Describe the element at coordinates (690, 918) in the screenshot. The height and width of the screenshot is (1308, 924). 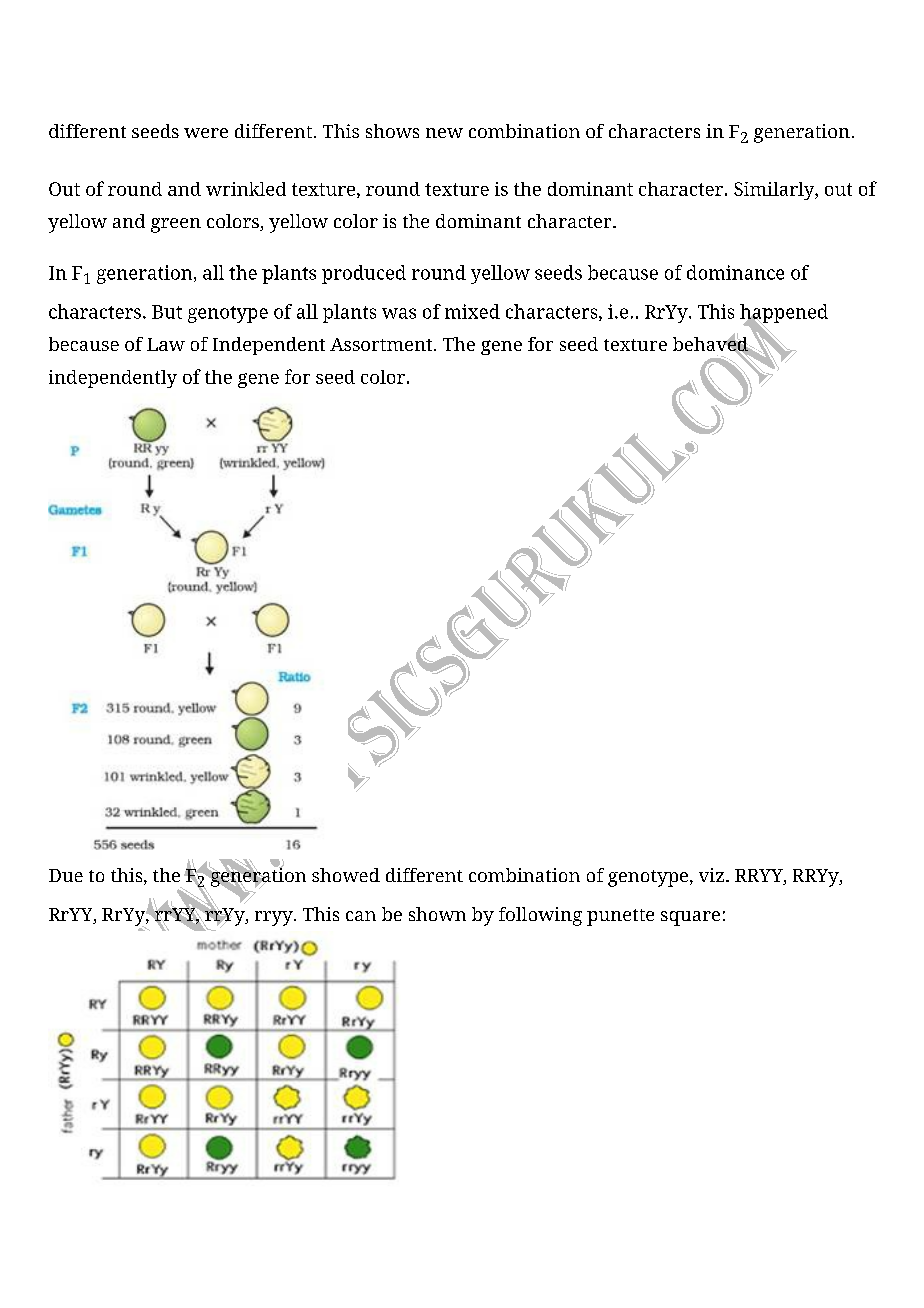
I see `square` at that location.
